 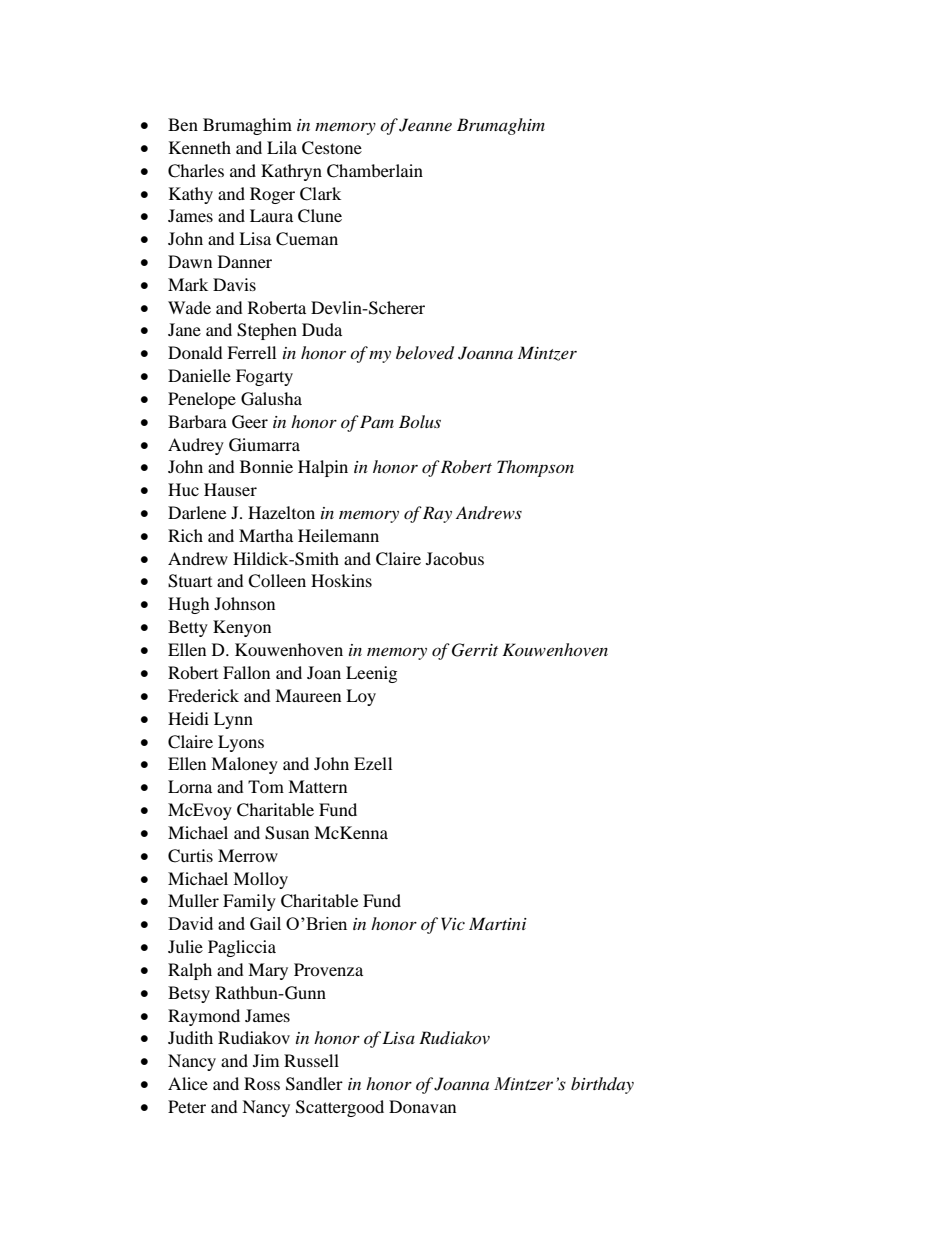 What do you see at coordinates (230, 489) in the screenshot?
I see `Hauser` at bounding box center [230, 489].
